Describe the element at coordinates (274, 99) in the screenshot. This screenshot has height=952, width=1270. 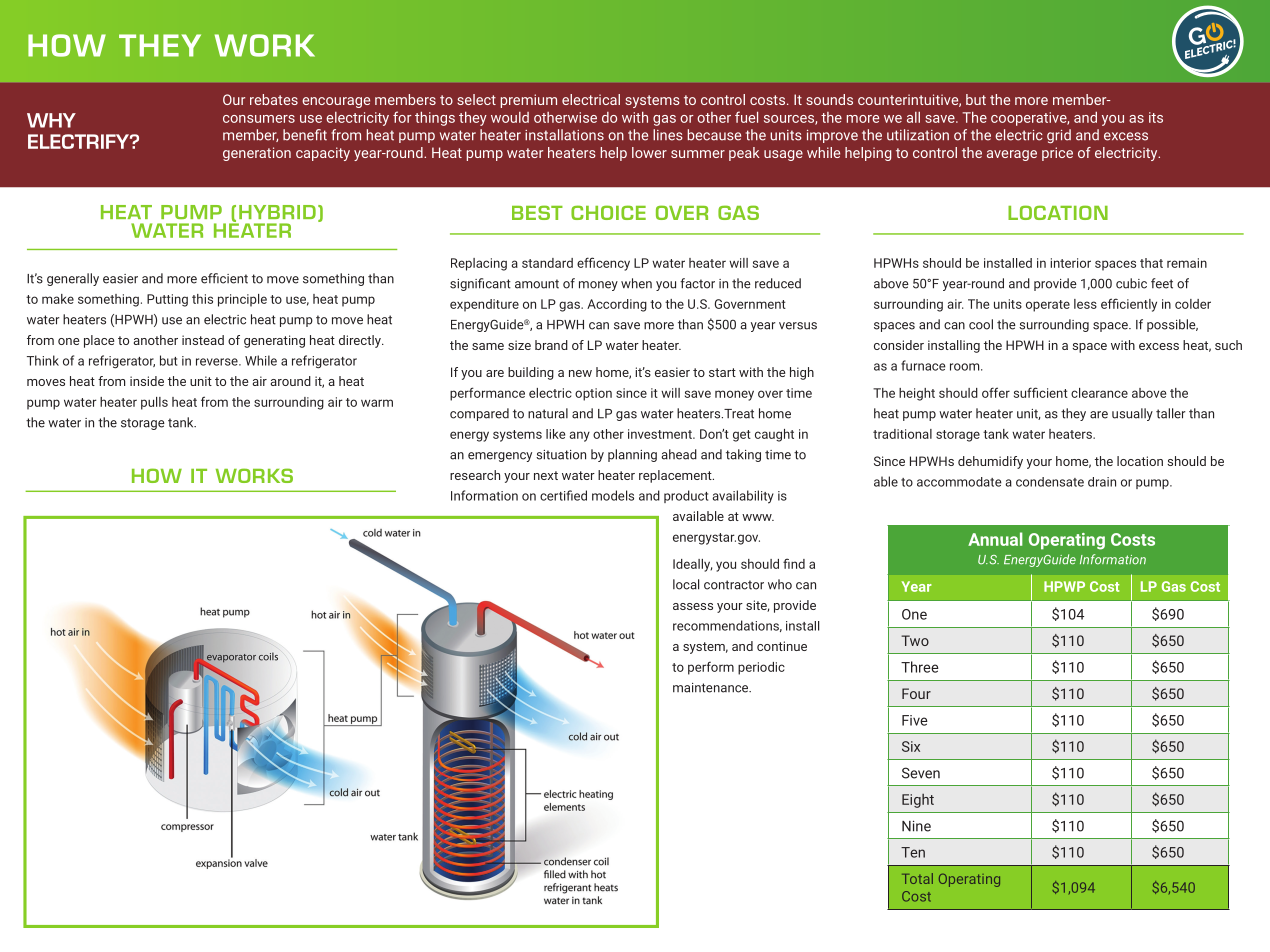
I see `rebates` at that location.
